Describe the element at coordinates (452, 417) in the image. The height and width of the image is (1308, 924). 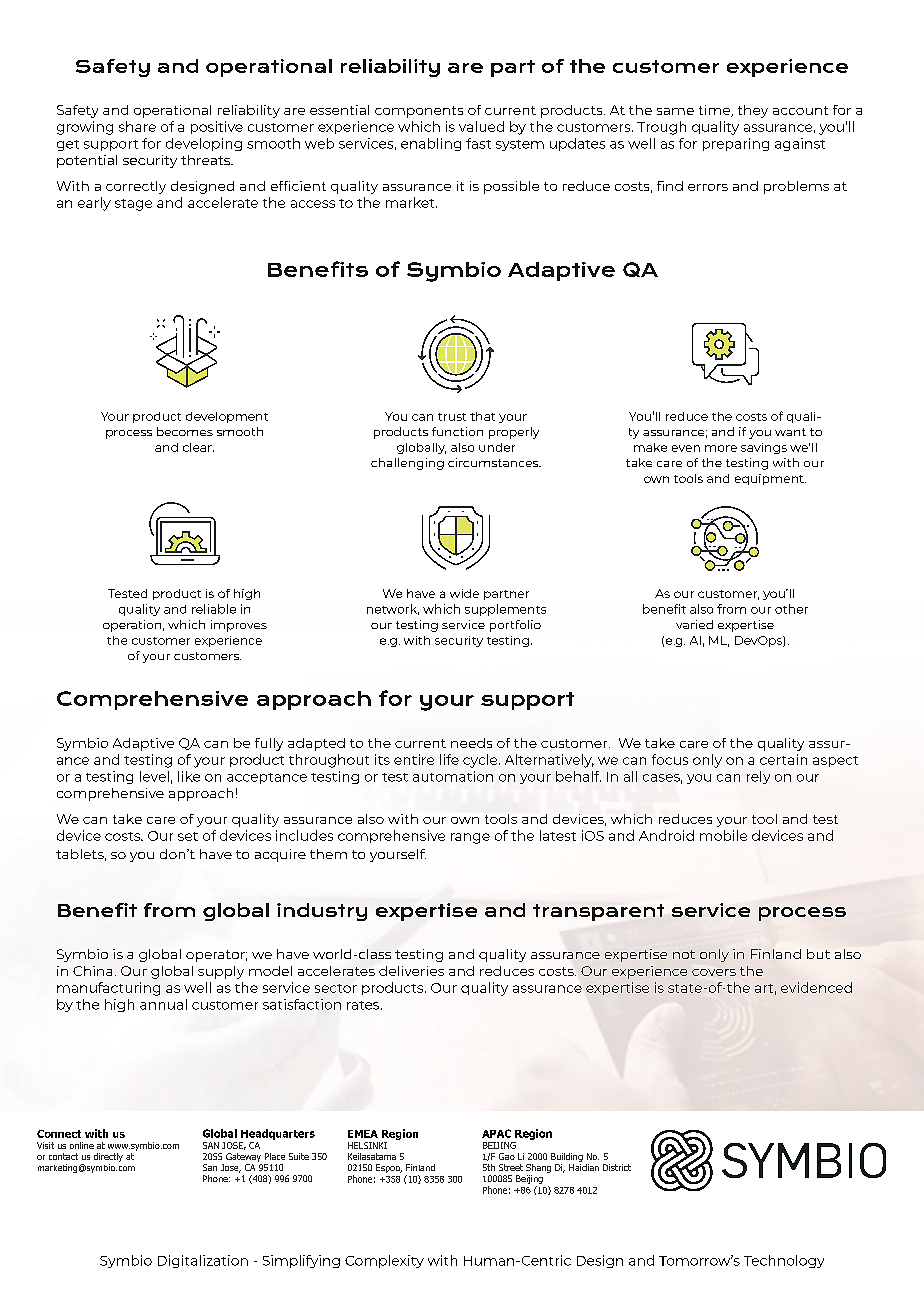
I see `trust` at that location.
